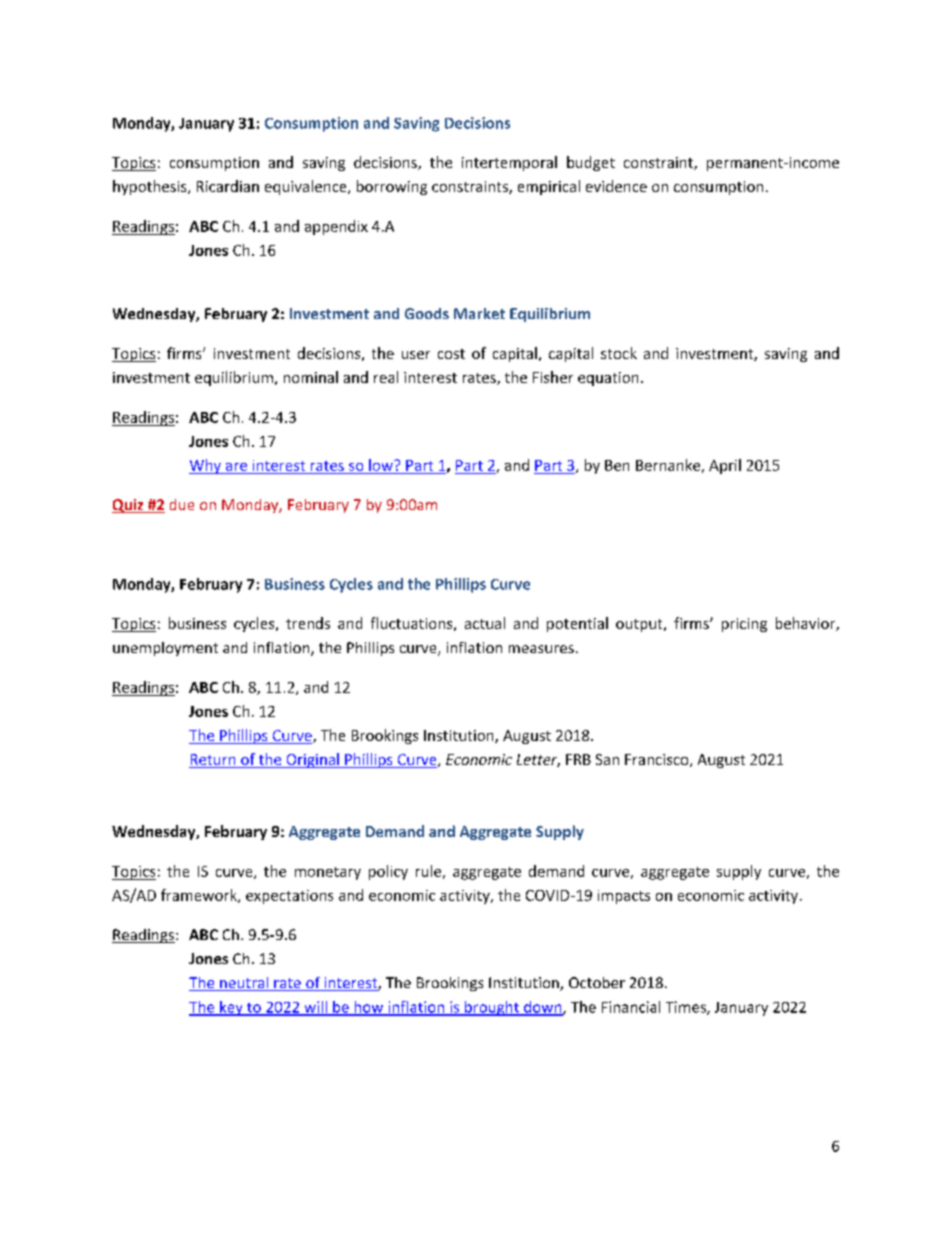  What do you see at coordinates (151, 187) in the screenshot?
I see `hypothesis` at bounding box center [151, 187].
